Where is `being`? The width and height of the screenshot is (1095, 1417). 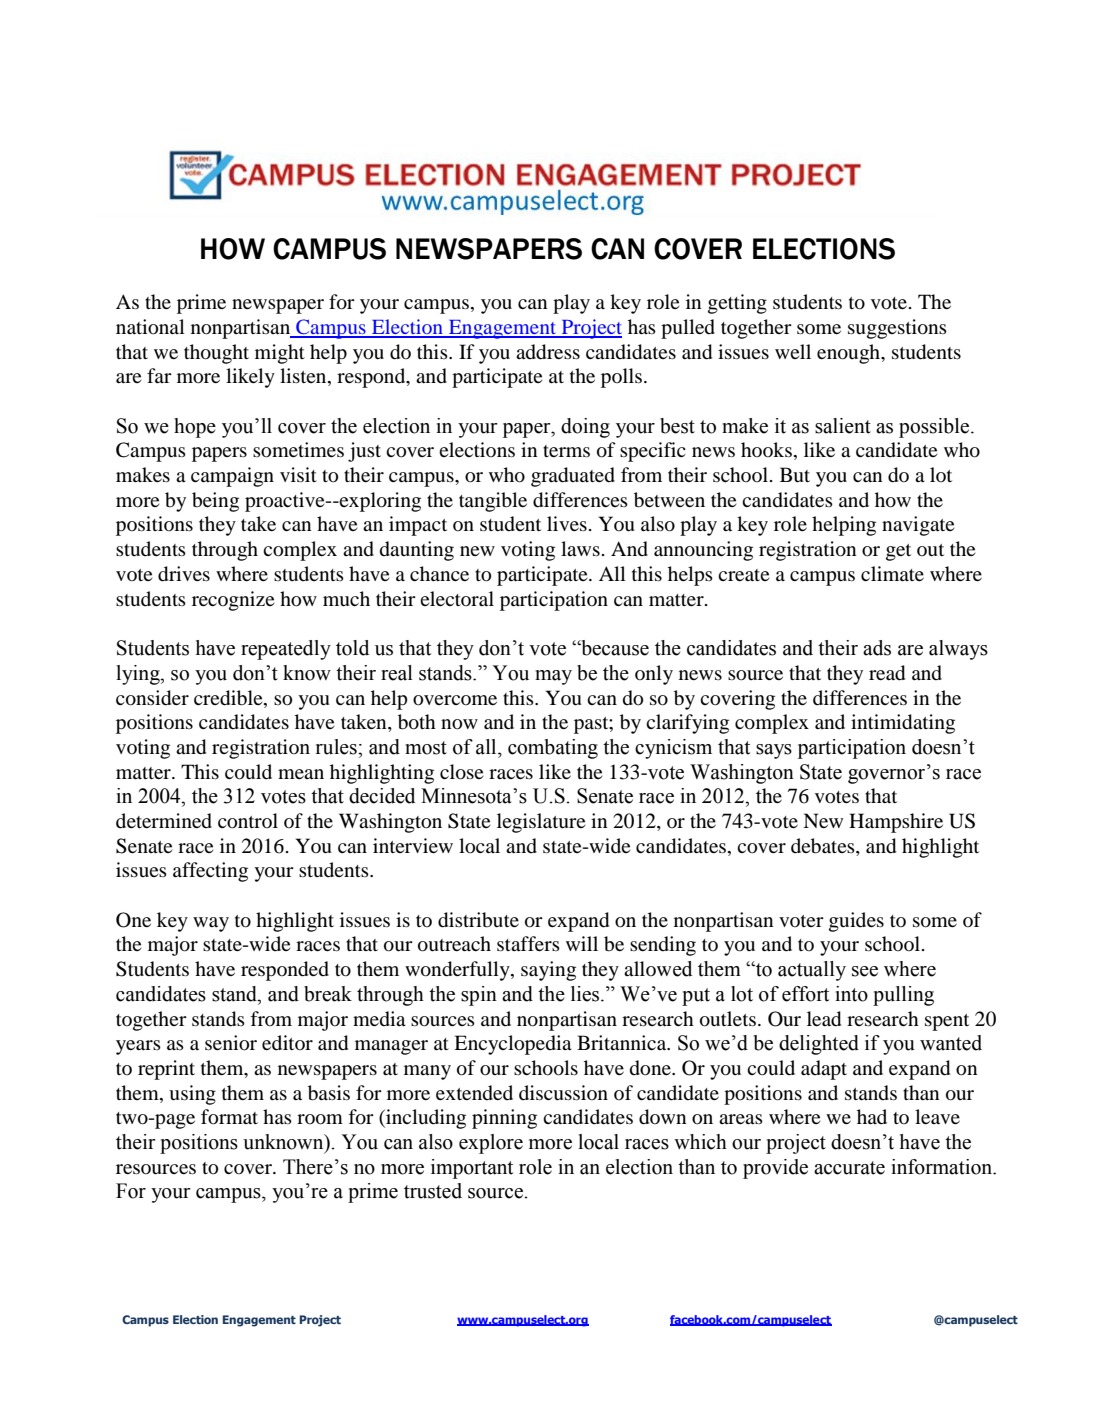 being is located at coordinates (215, 502).
